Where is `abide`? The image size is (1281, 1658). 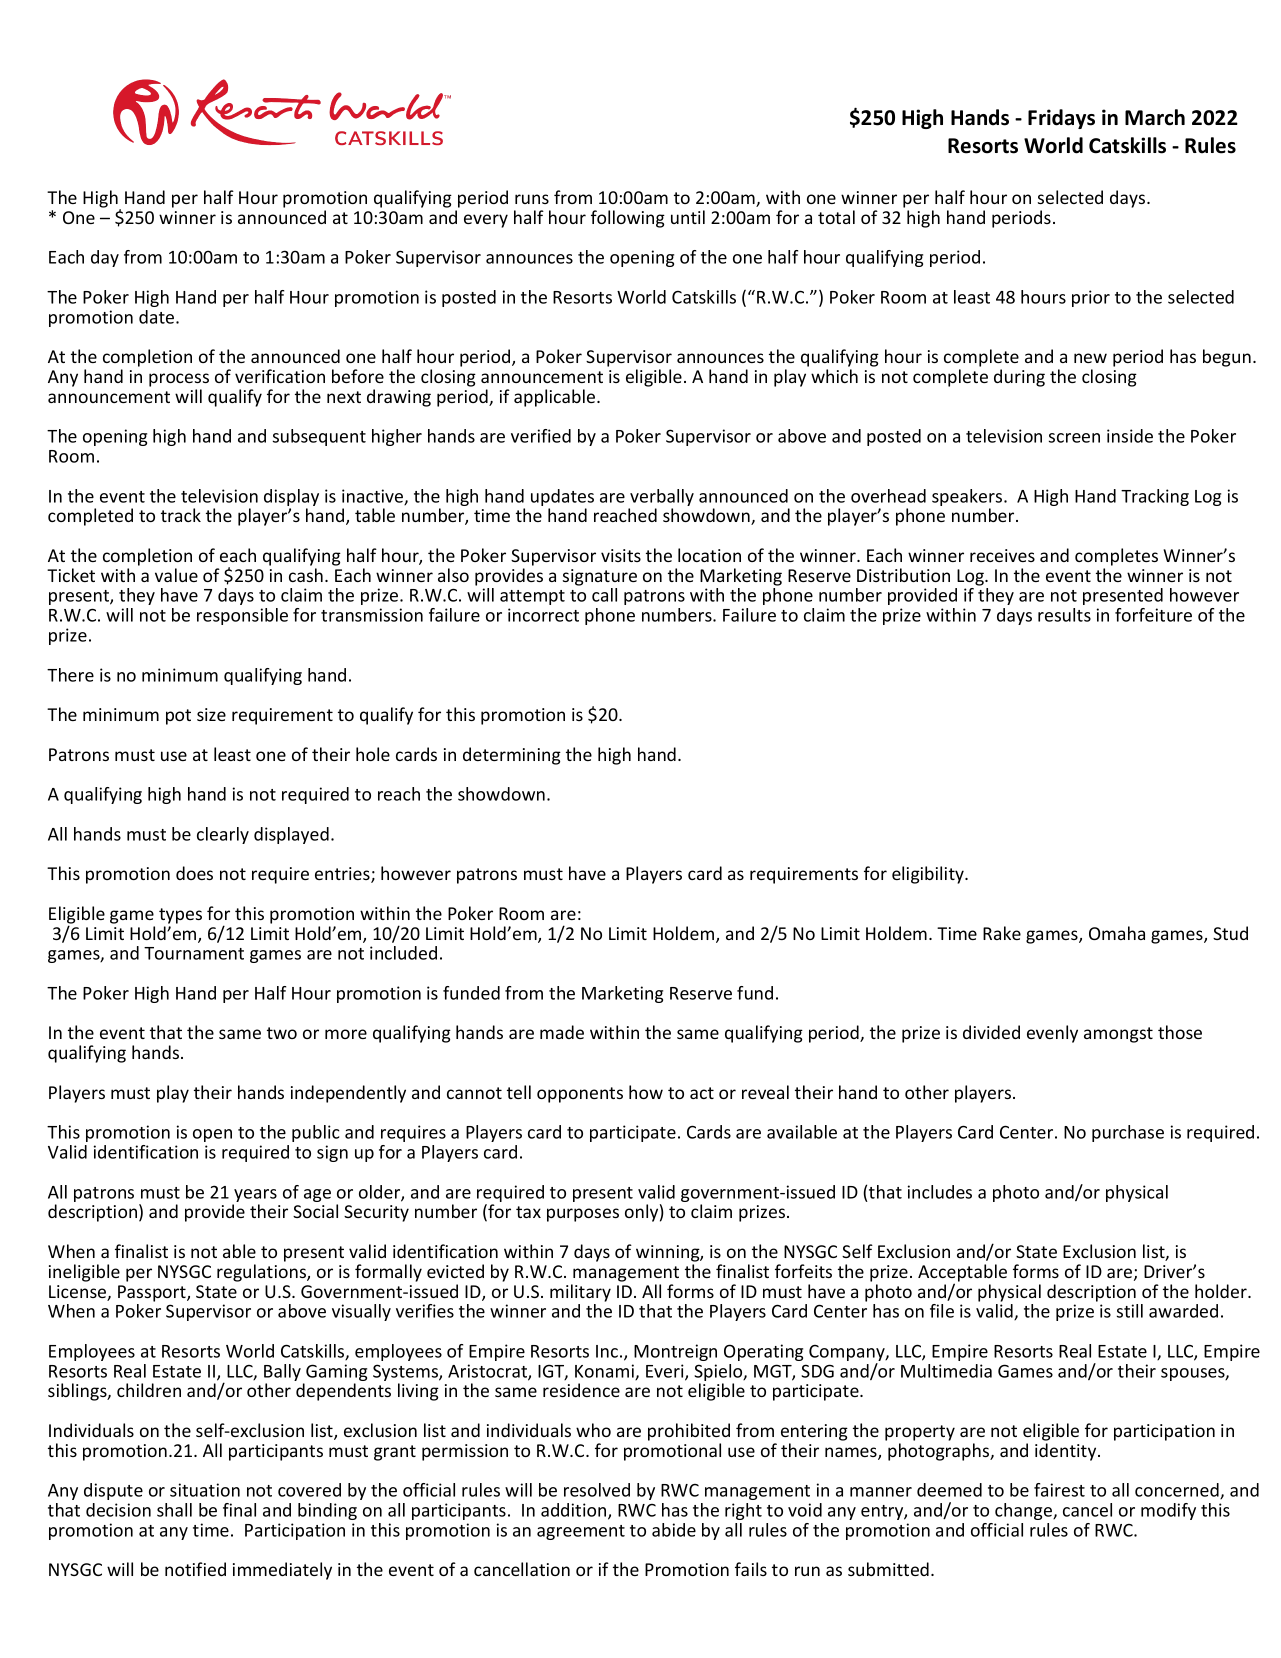 abide is located at coordinates (674, 1530).
